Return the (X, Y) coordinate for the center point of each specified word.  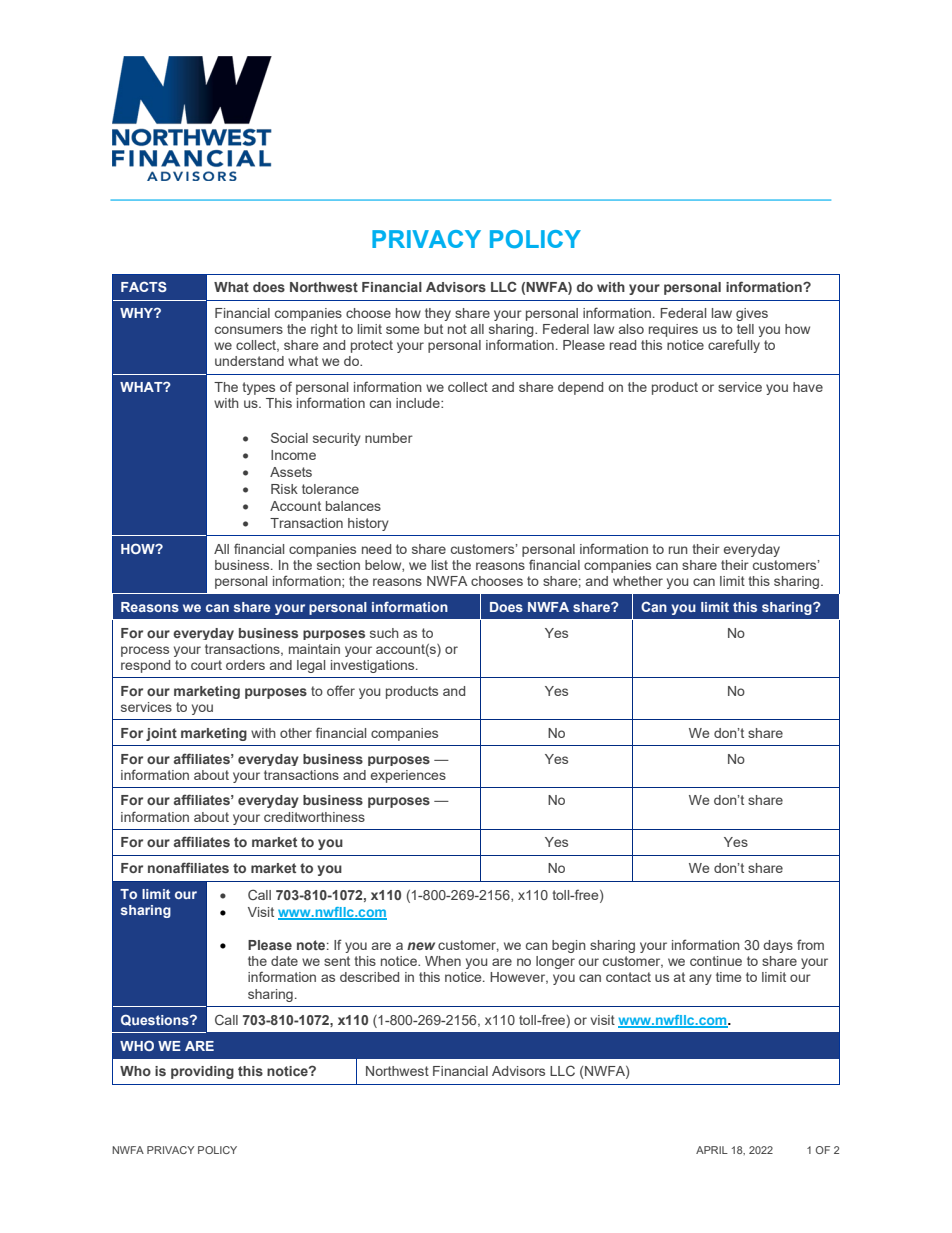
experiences (408, 776)
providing (202, 1072)
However (519, 978)
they (438, 314)
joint (161, 734)
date (284, 961)
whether (638, 581)
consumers (249, 330)
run (678, 550)
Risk (284, 489)
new (421, 946)
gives (752, 314)
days (778, 946)
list (440, 565)
